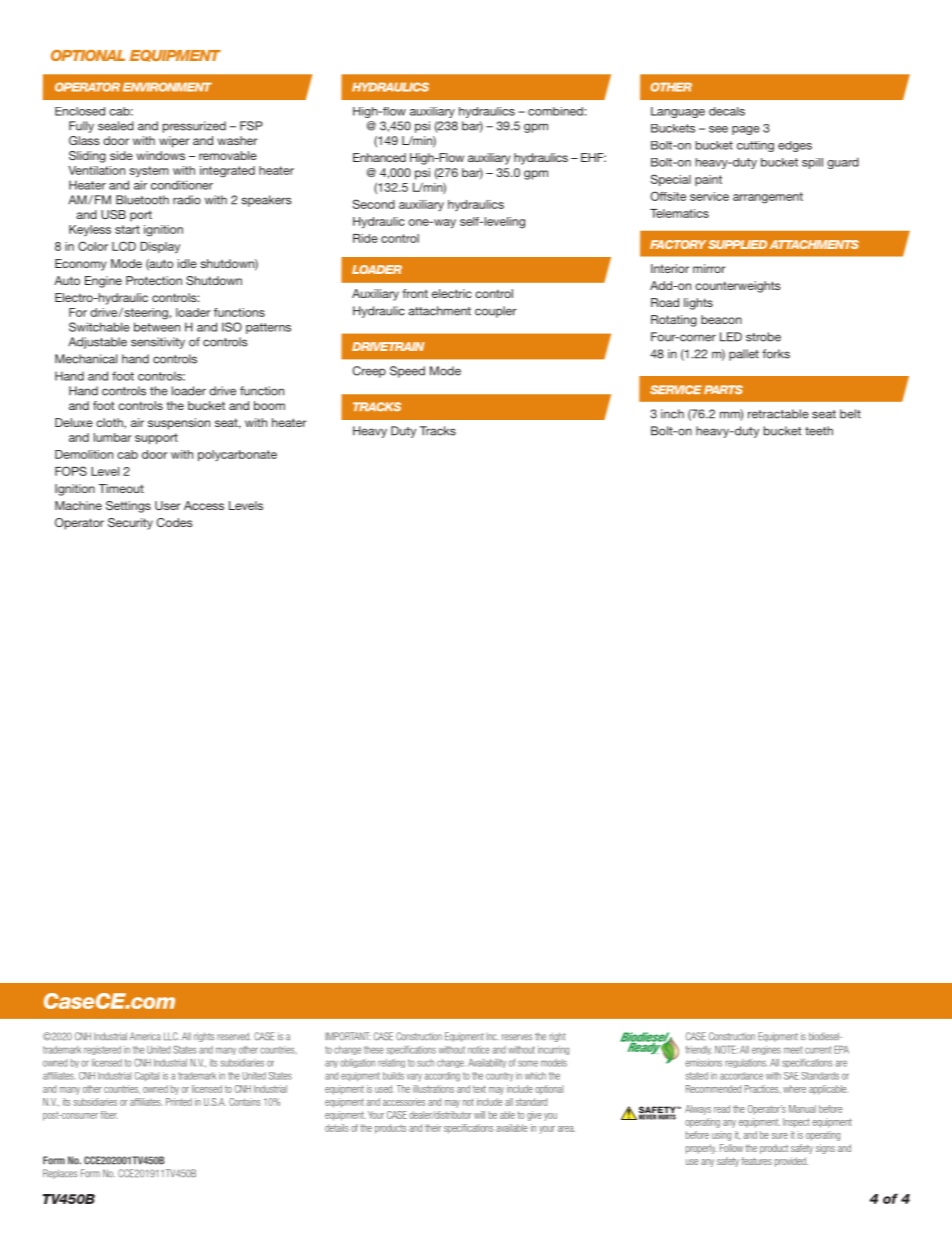 The height and width of the page is (1233, 952). I want to click on wiper, so click(174, 142).
